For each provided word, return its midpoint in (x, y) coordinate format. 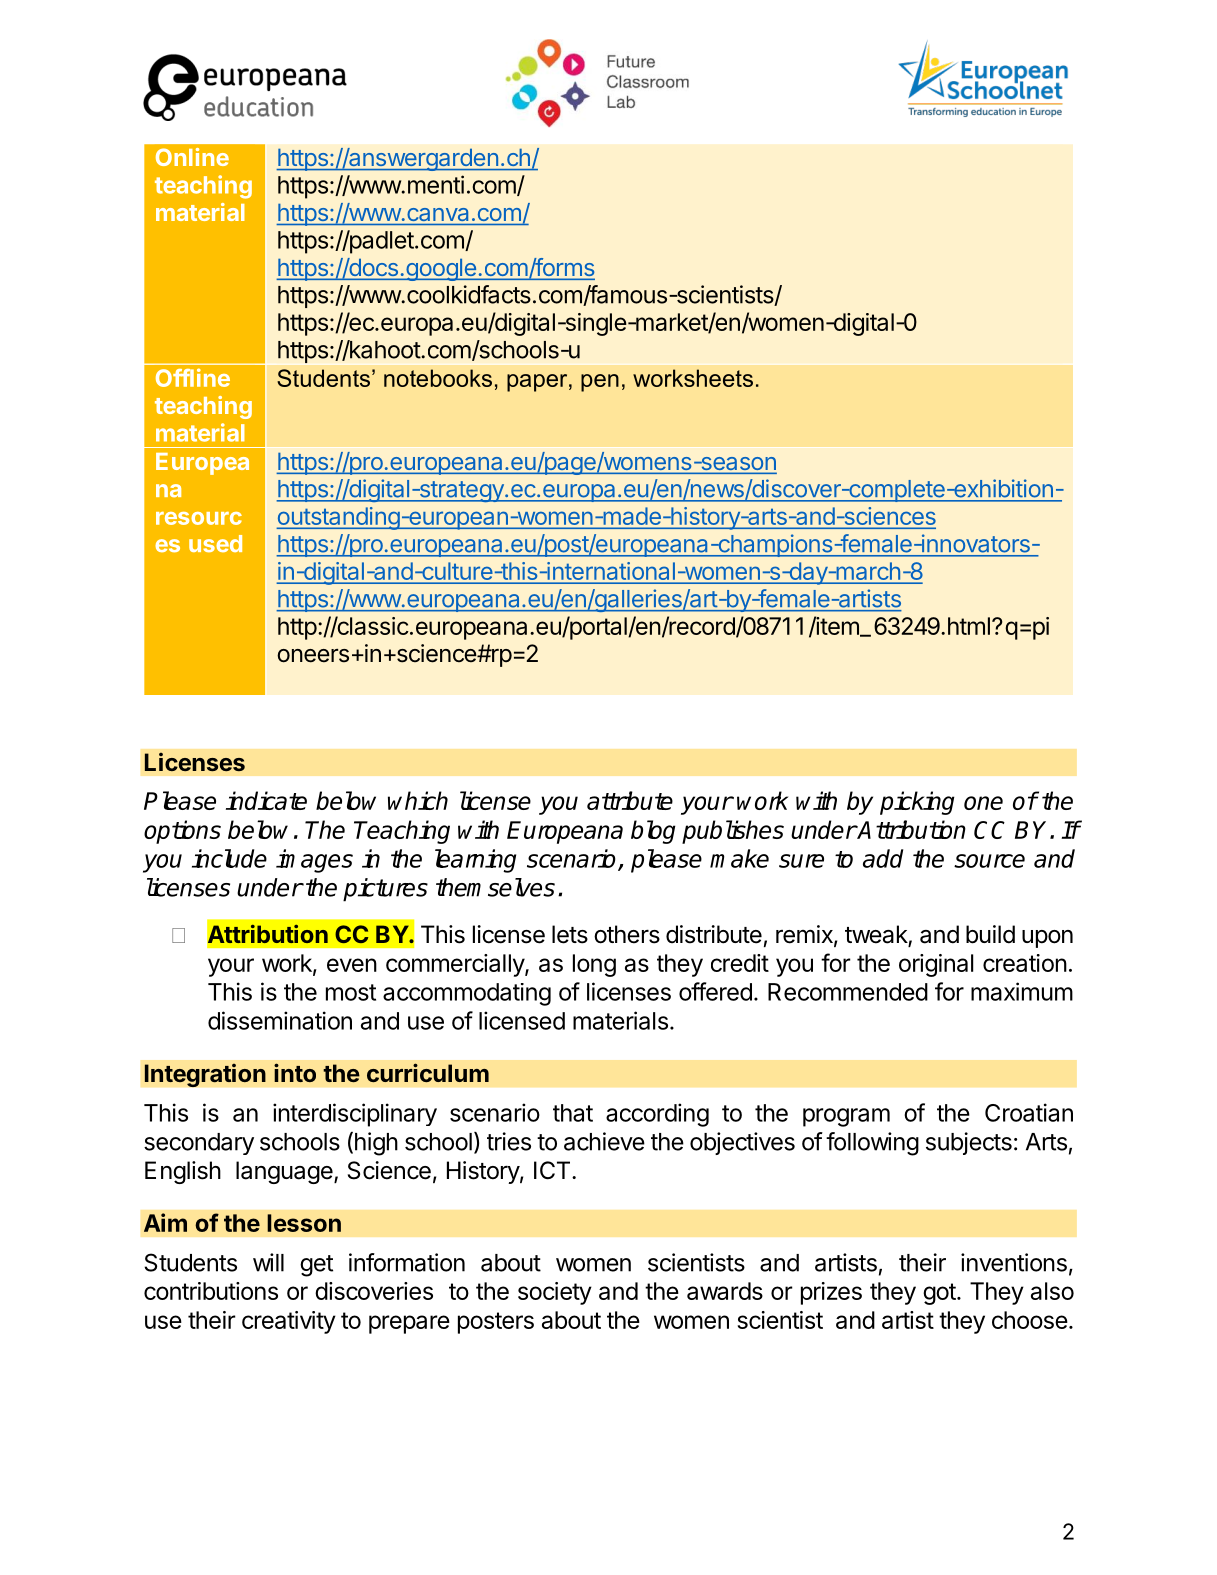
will (268, 1262)
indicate (266, 800)
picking (917, 803)
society (555, 1293)
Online (192, 157)
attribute (630, 800)
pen (600, 383)
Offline (193, 377)
